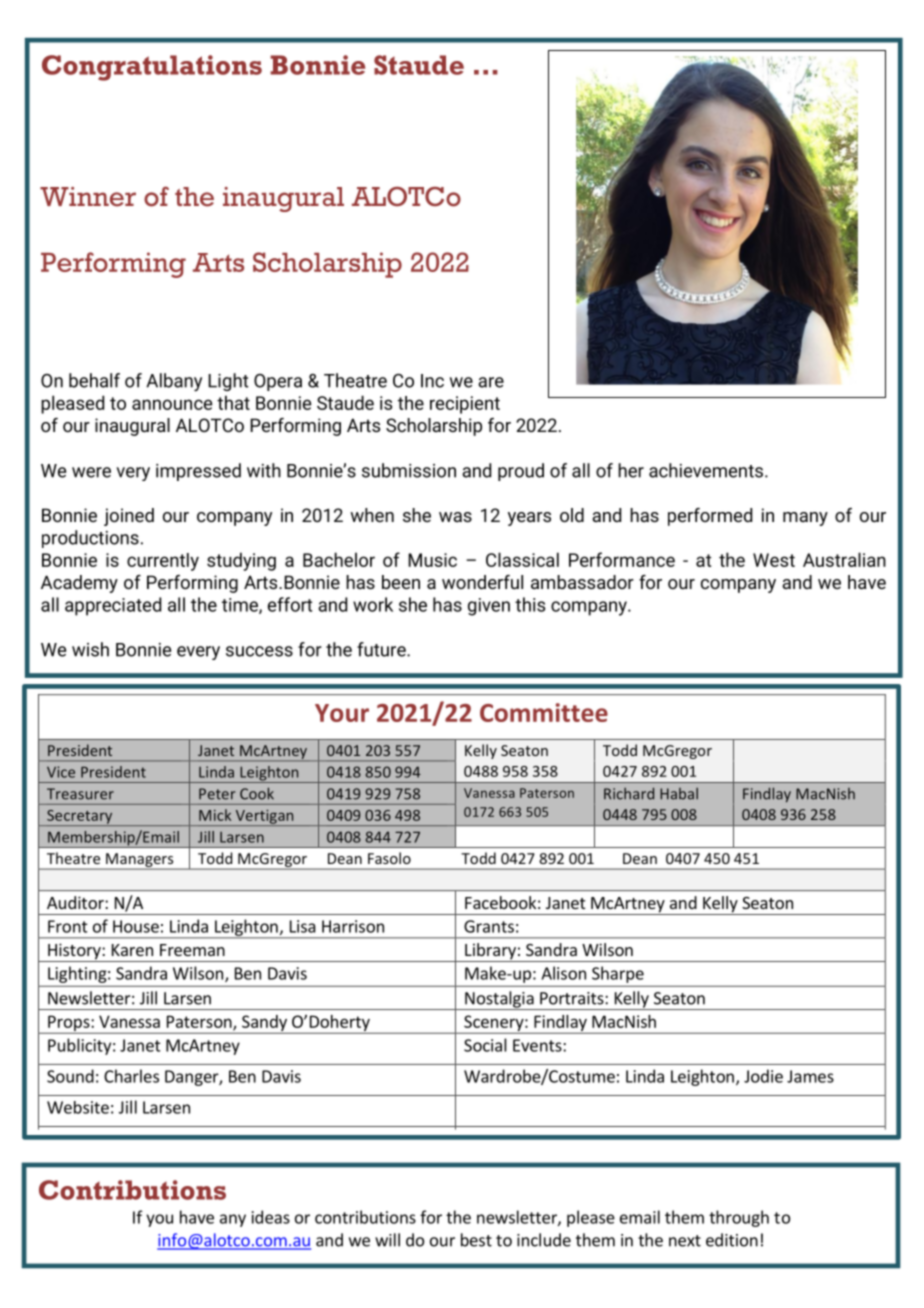 Image resolution: width=924 pixels, height=1308 pixels. I want to click on Congratulations, so click(152, 68).
